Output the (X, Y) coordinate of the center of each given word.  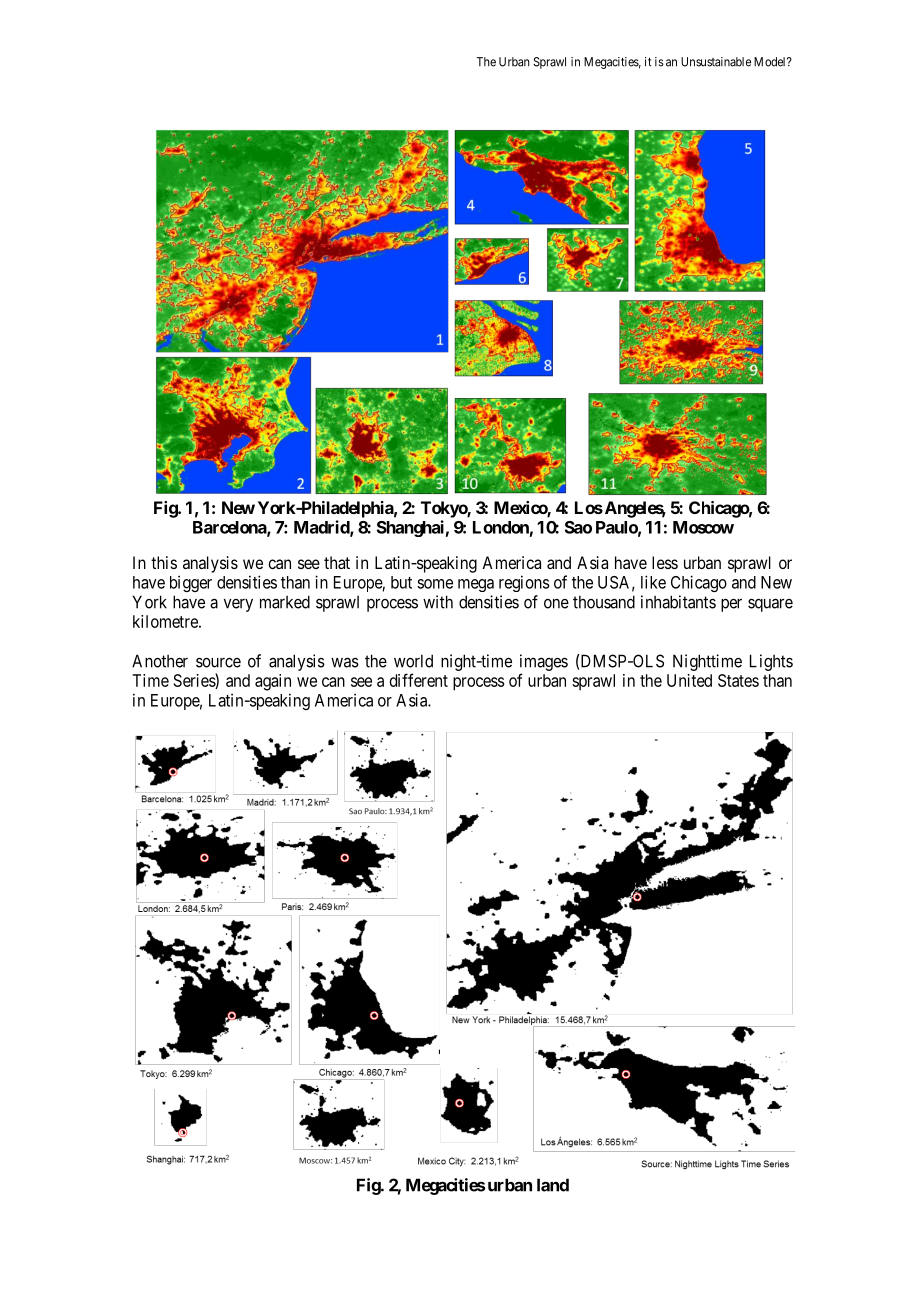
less (665, 562)
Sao (578, 527)
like (653, 582)
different (419, 680)
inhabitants (678, 602)
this (164, 562)
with (438, 602)
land (553, 1185)
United (689, 680)
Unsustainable (716, 62)
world (413, 661)
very (238, 605)
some (435, 584)
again (273, 682)
